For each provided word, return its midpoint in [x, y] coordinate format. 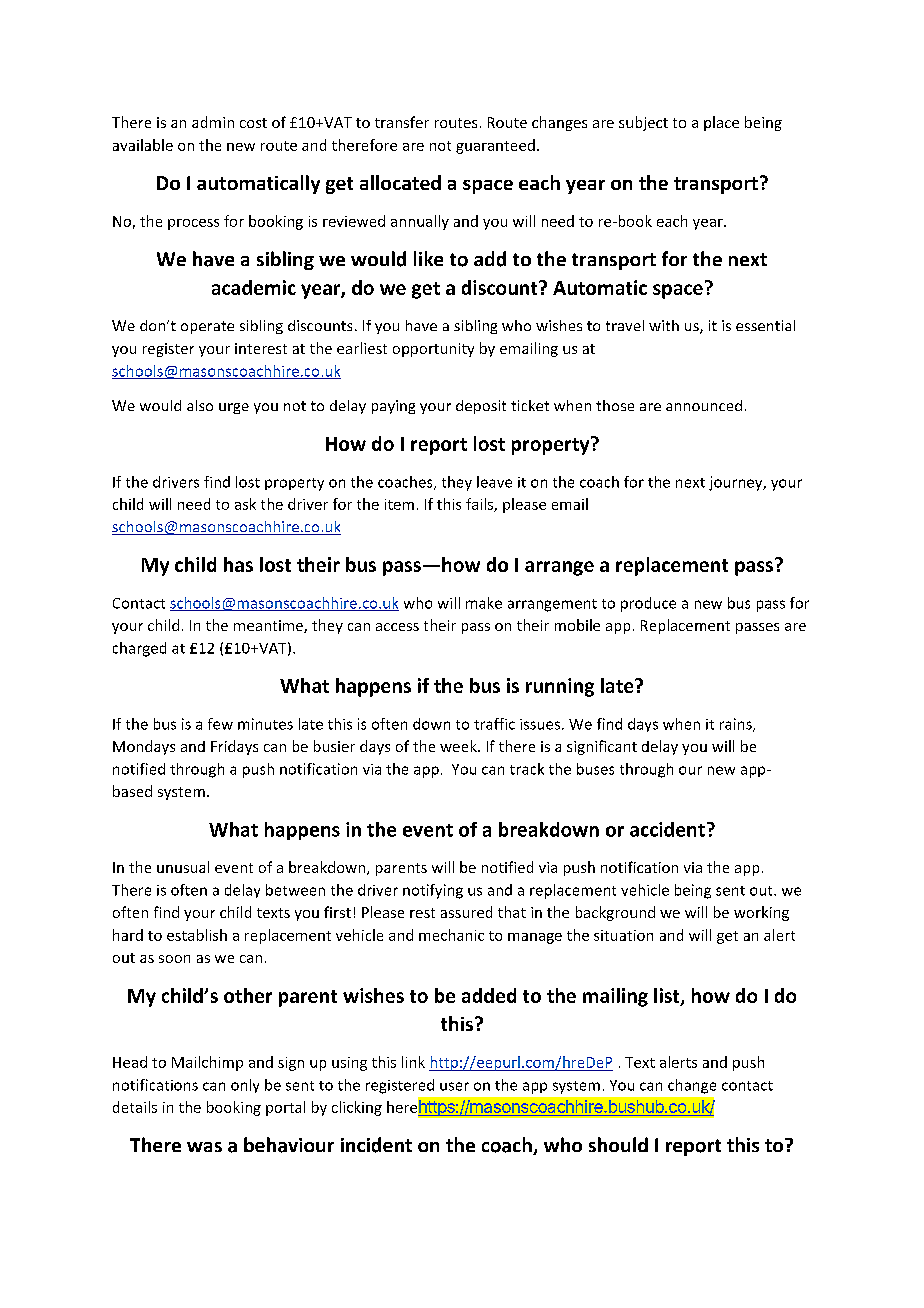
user [454, 1086]
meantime [269, 626]
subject [643, 123]
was [204, 1147]
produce [648, 604]
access [397, 627]
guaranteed [495, 146]
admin [213, 122]
